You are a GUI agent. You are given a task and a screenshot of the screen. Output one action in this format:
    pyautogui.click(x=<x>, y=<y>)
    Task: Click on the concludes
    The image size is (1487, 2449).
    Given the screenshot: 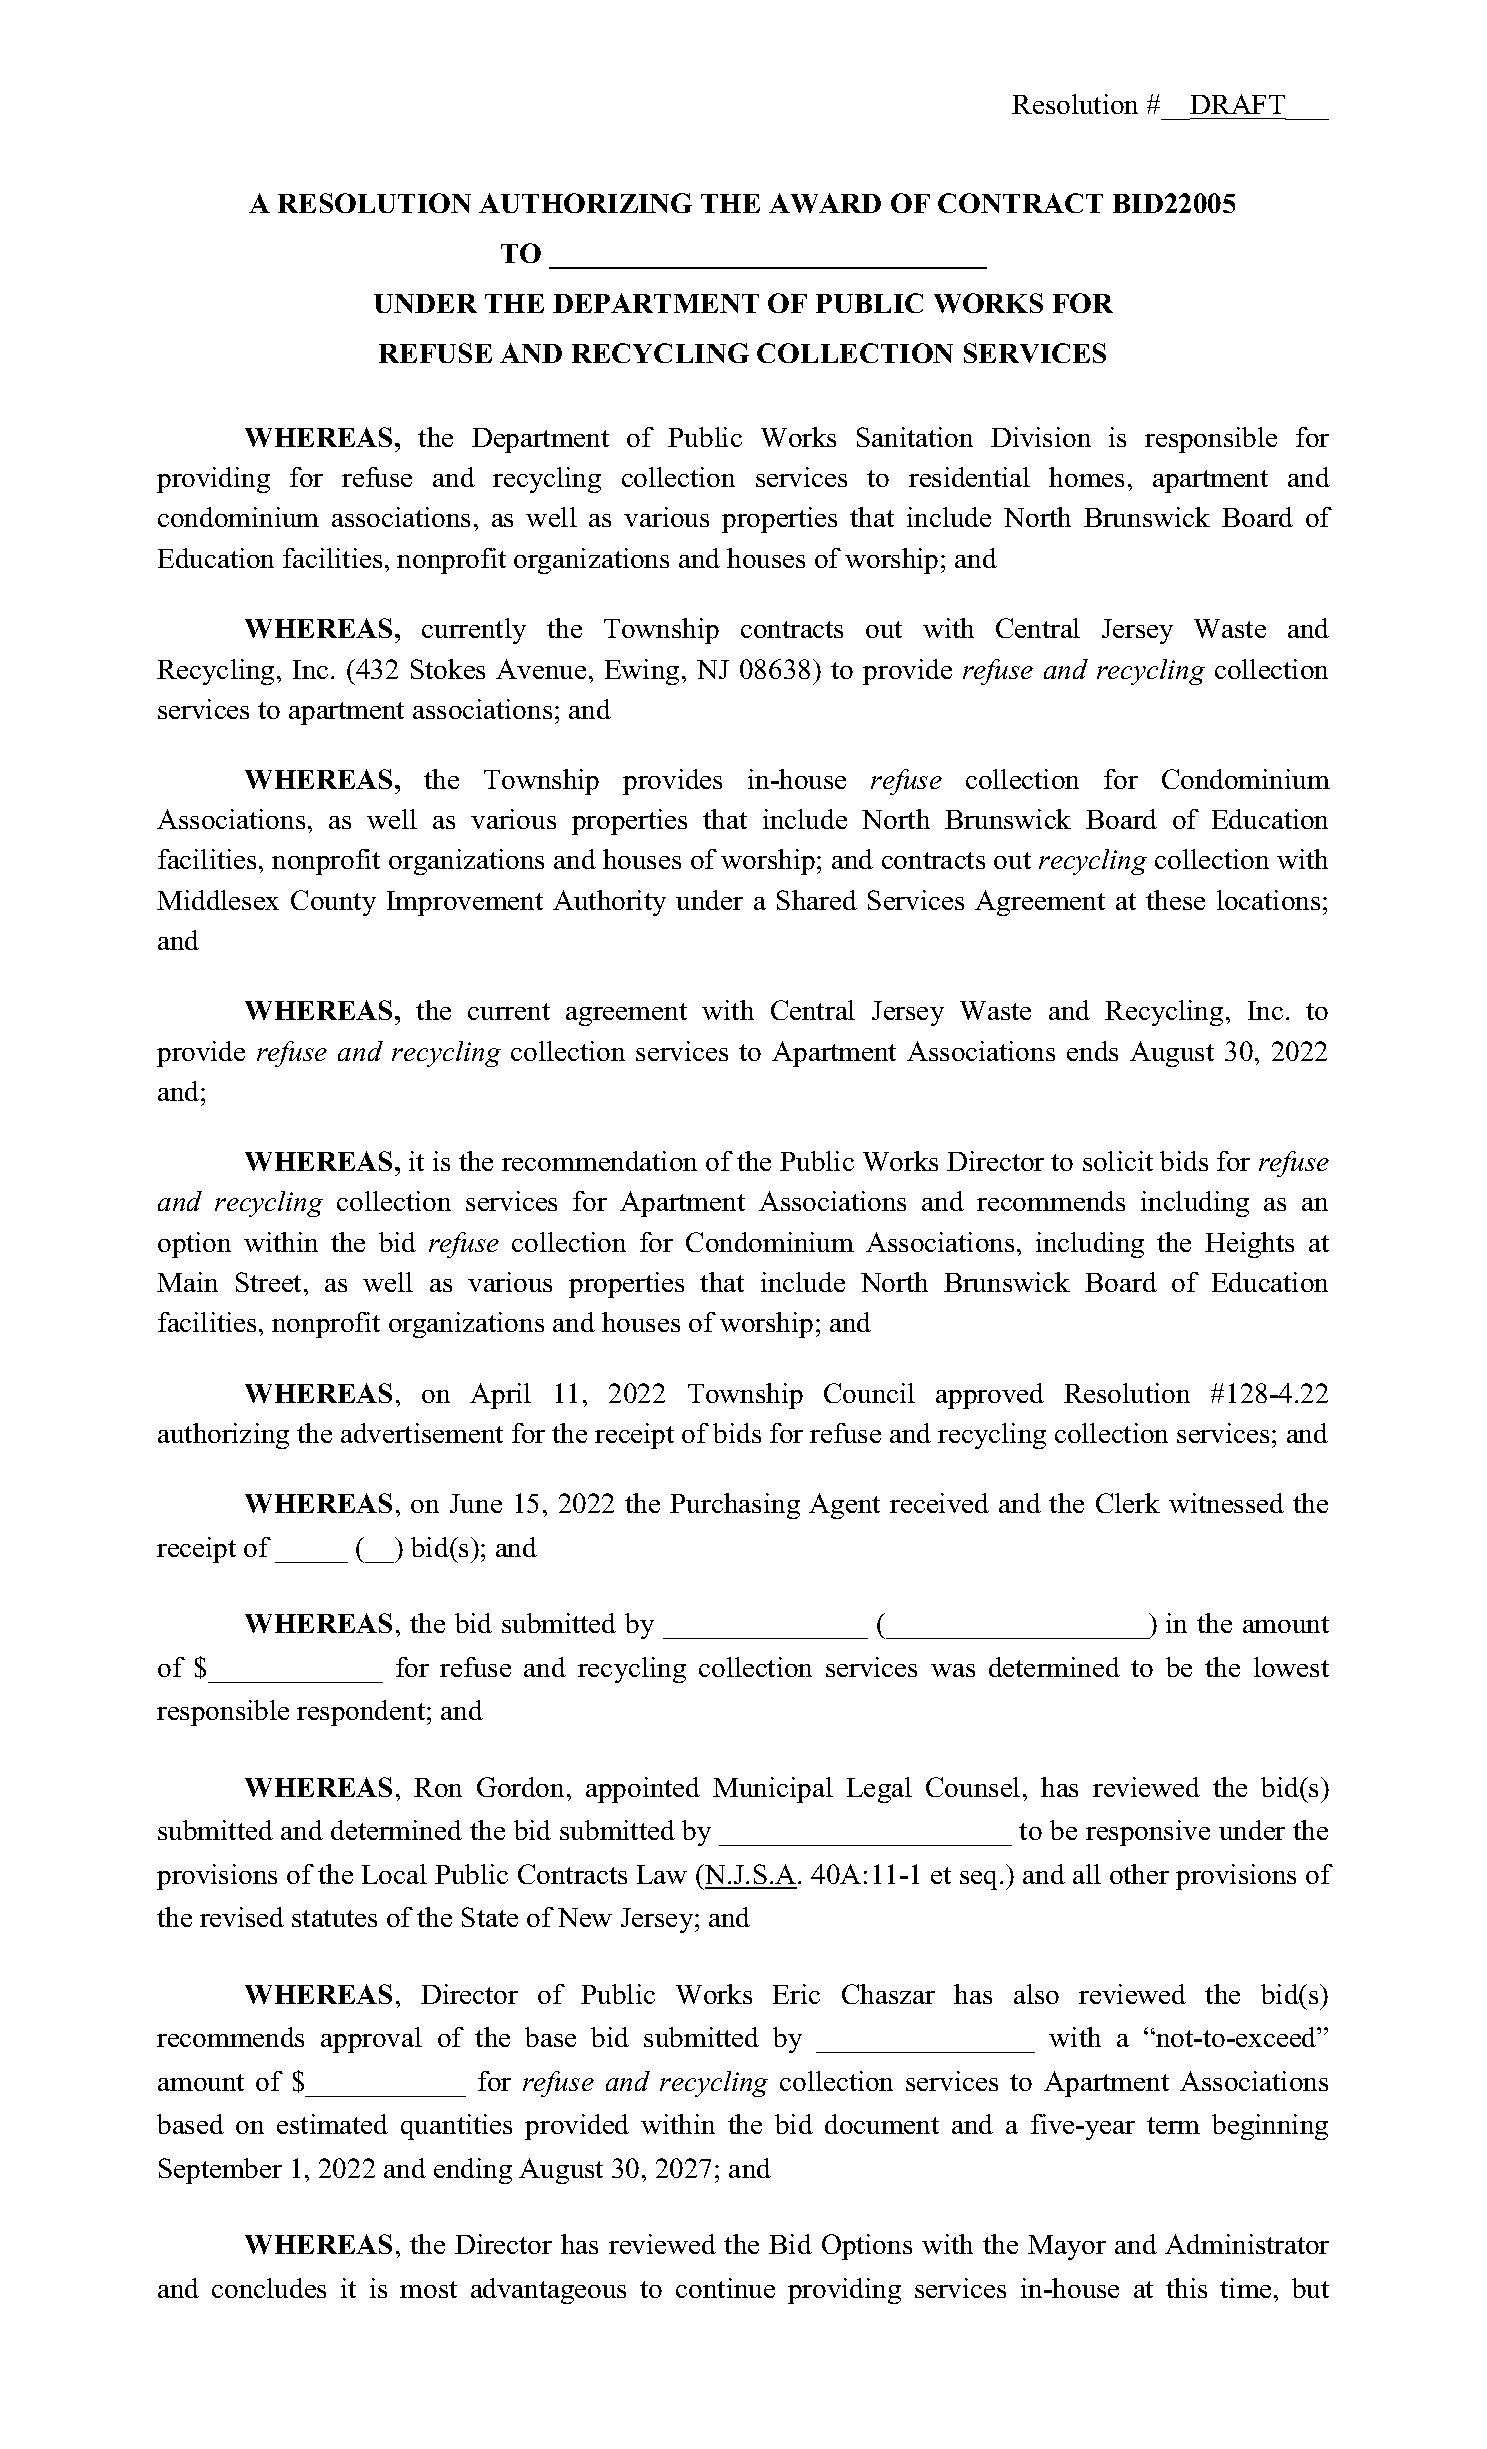 What is the action you would take?
    pyautogui.click(x=269, y=2288)
